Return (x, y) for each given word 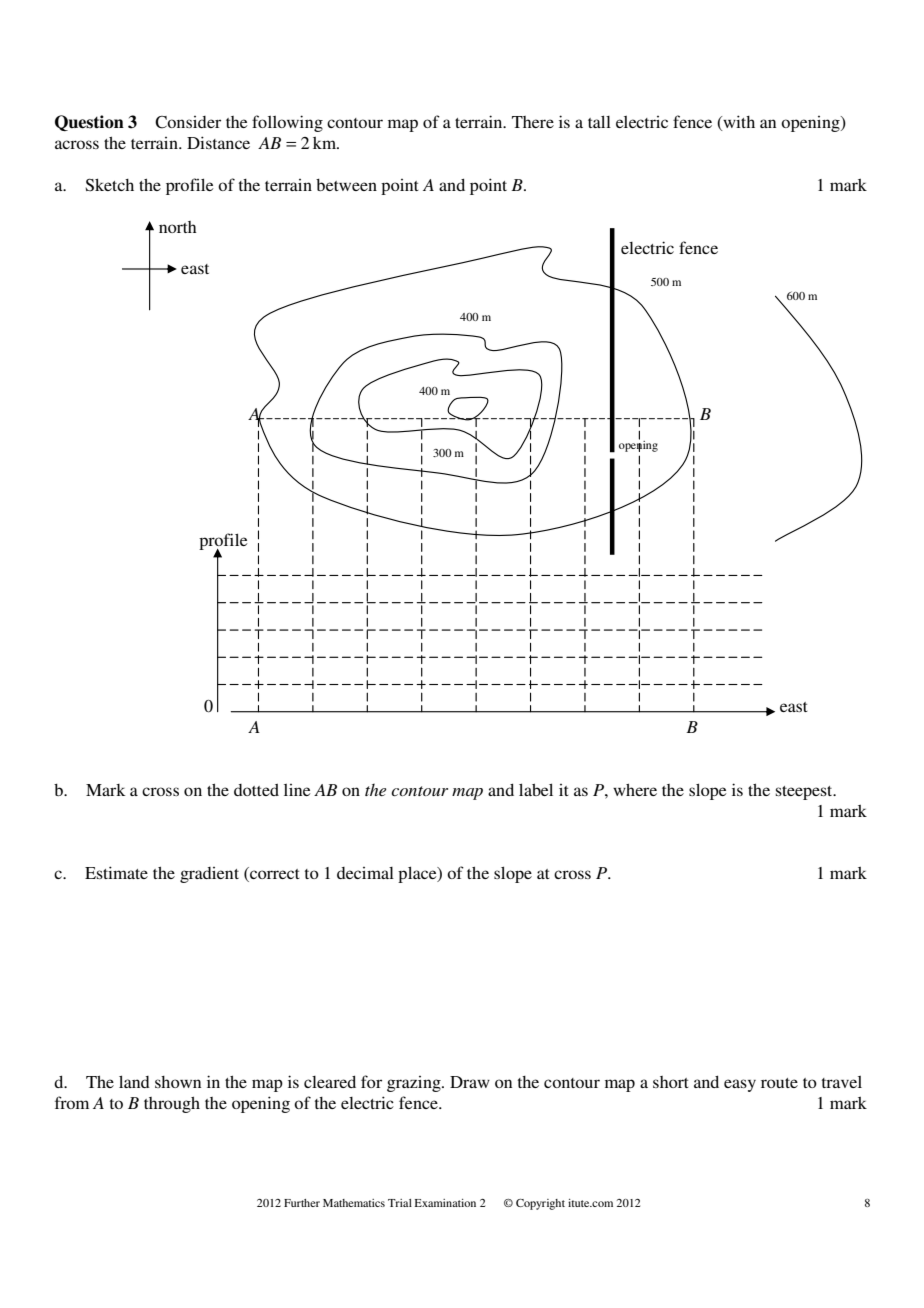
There (533, 122)
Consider (188, 122)
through (172, 1105)
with (738, 123)
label (536, 789)
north (178, 227)
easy (740, 1085)
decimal (365, 873)
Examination (445, 1203)
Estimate (116, 872)
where (635, 790)
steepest (805, 793)
